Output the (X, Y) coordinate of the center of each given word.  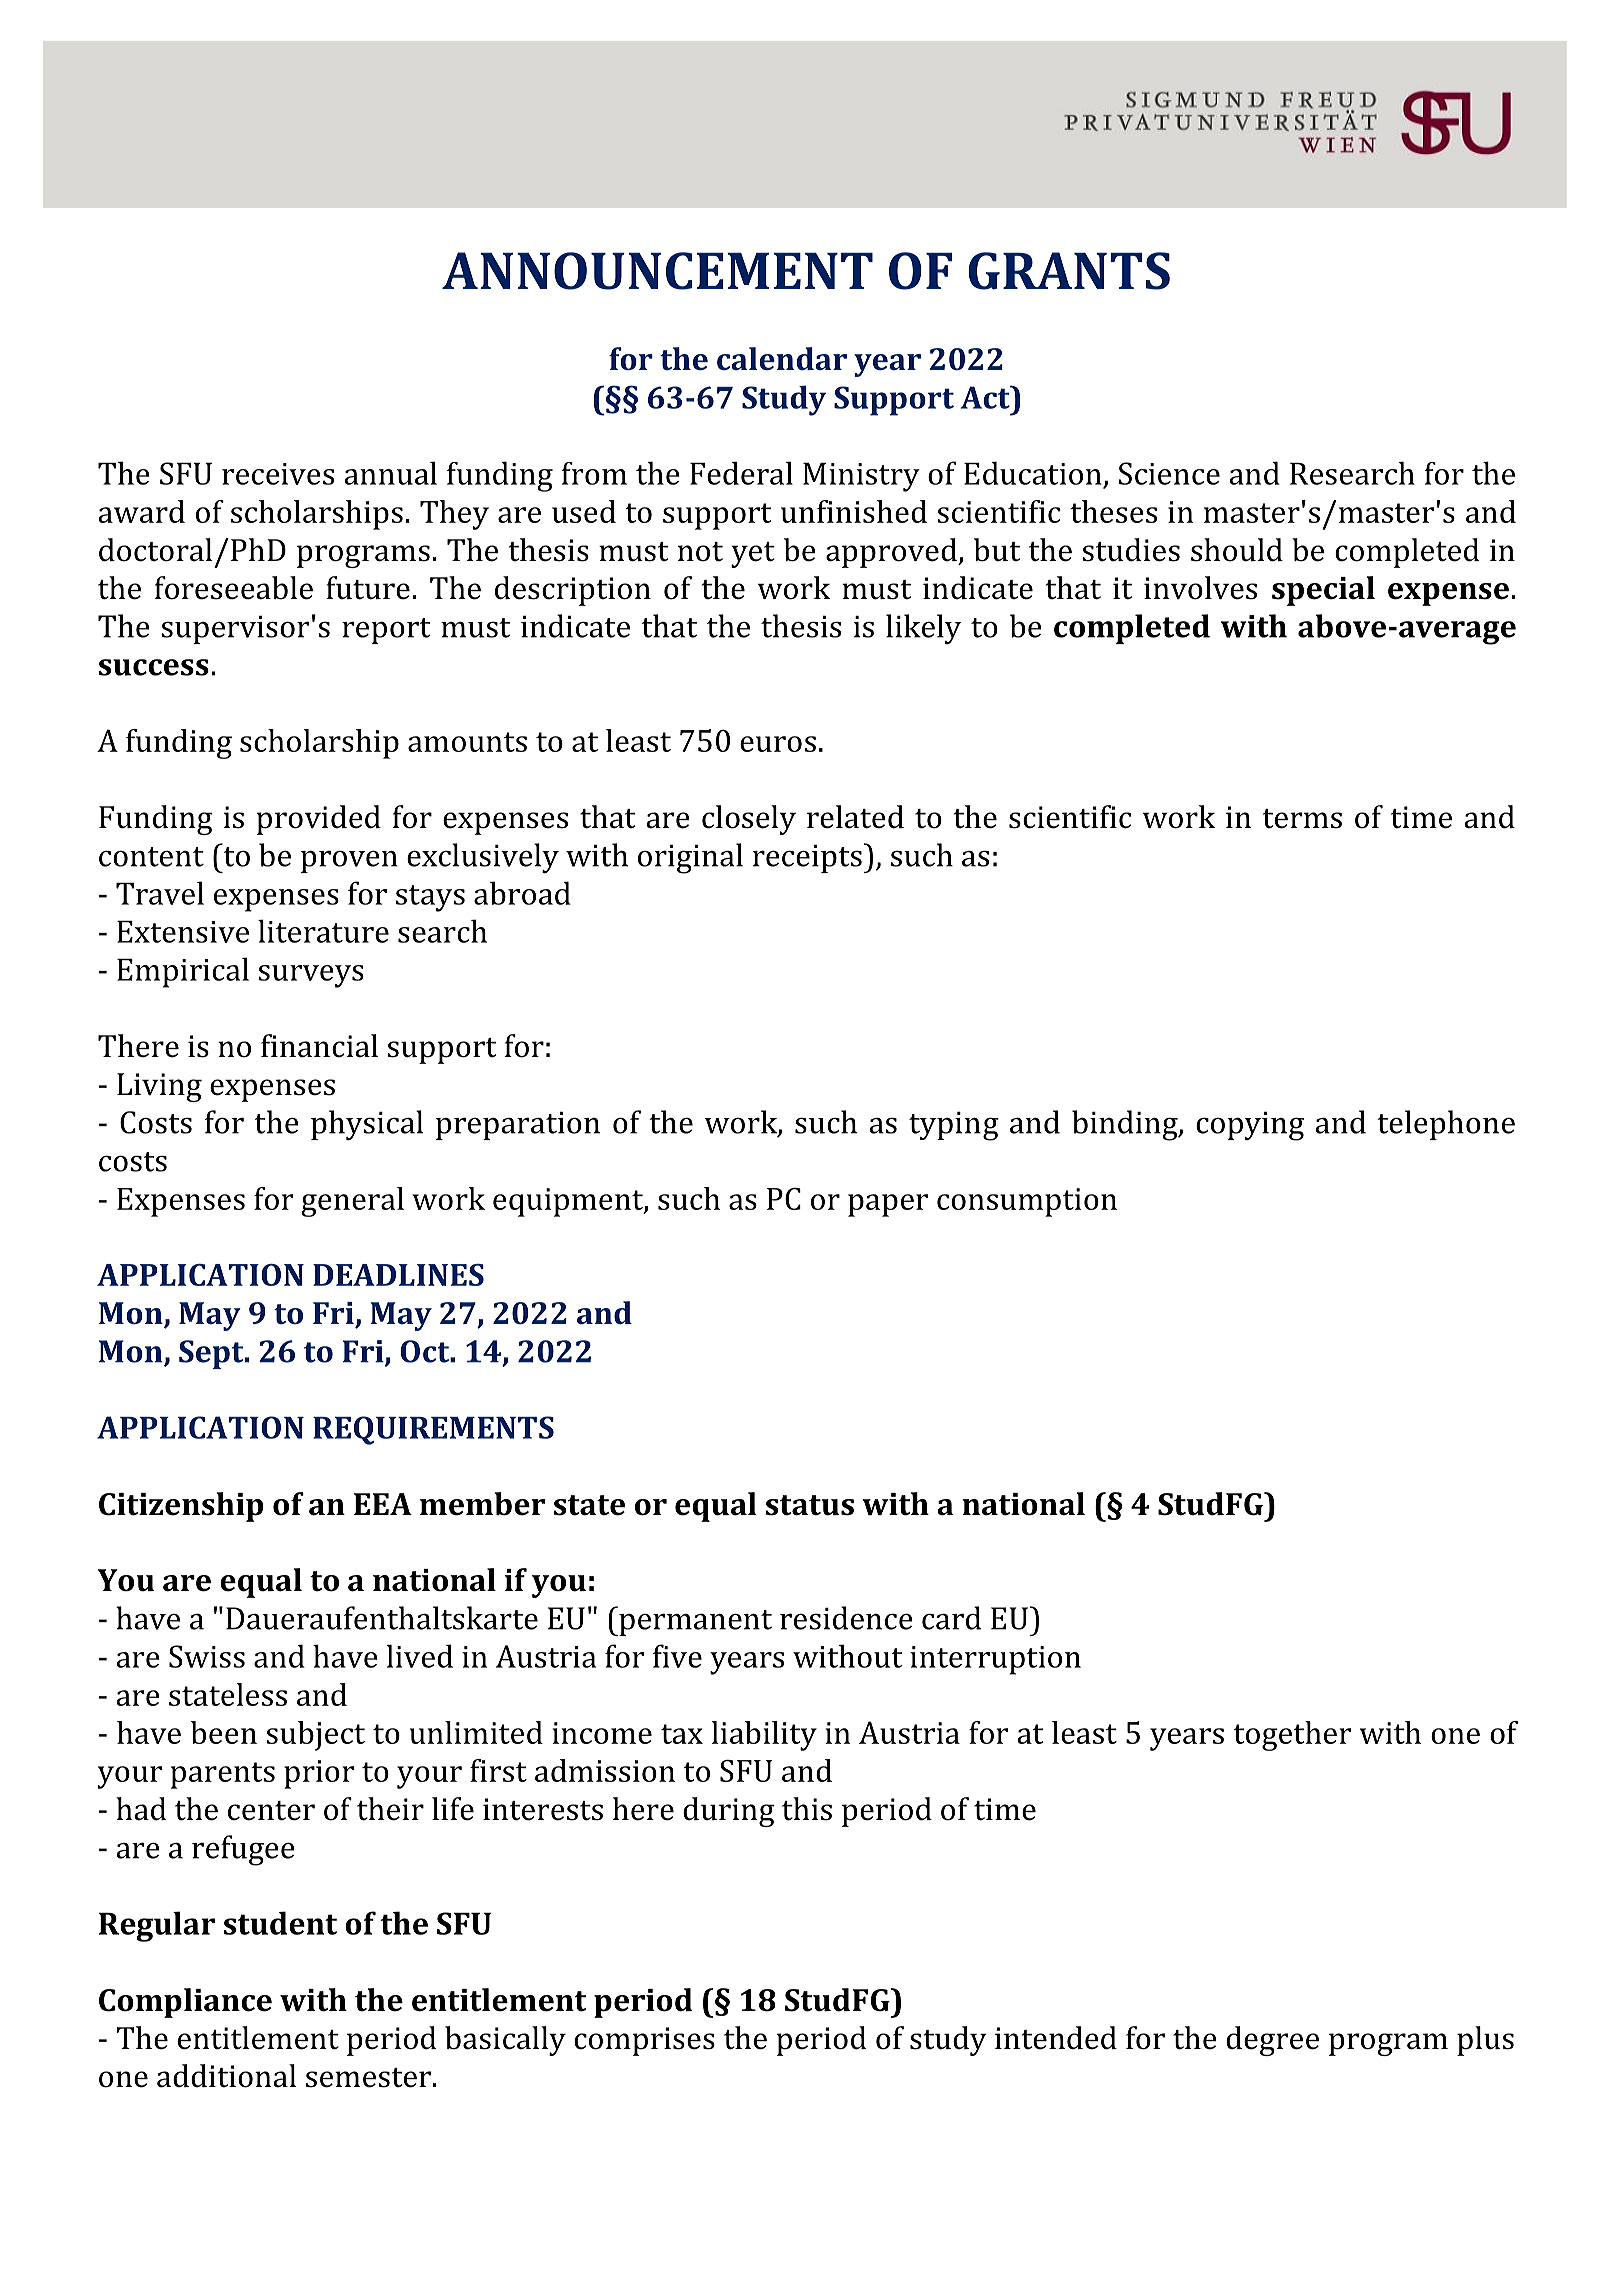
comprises (644, 2041)
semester (368, 2078)
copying (1250, 1126)
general (353, 1202)
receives (278, 474)
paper (888, 1205)
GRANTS (1069, 271)
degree (1272, 2041)
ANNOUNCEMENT (657, 271)
